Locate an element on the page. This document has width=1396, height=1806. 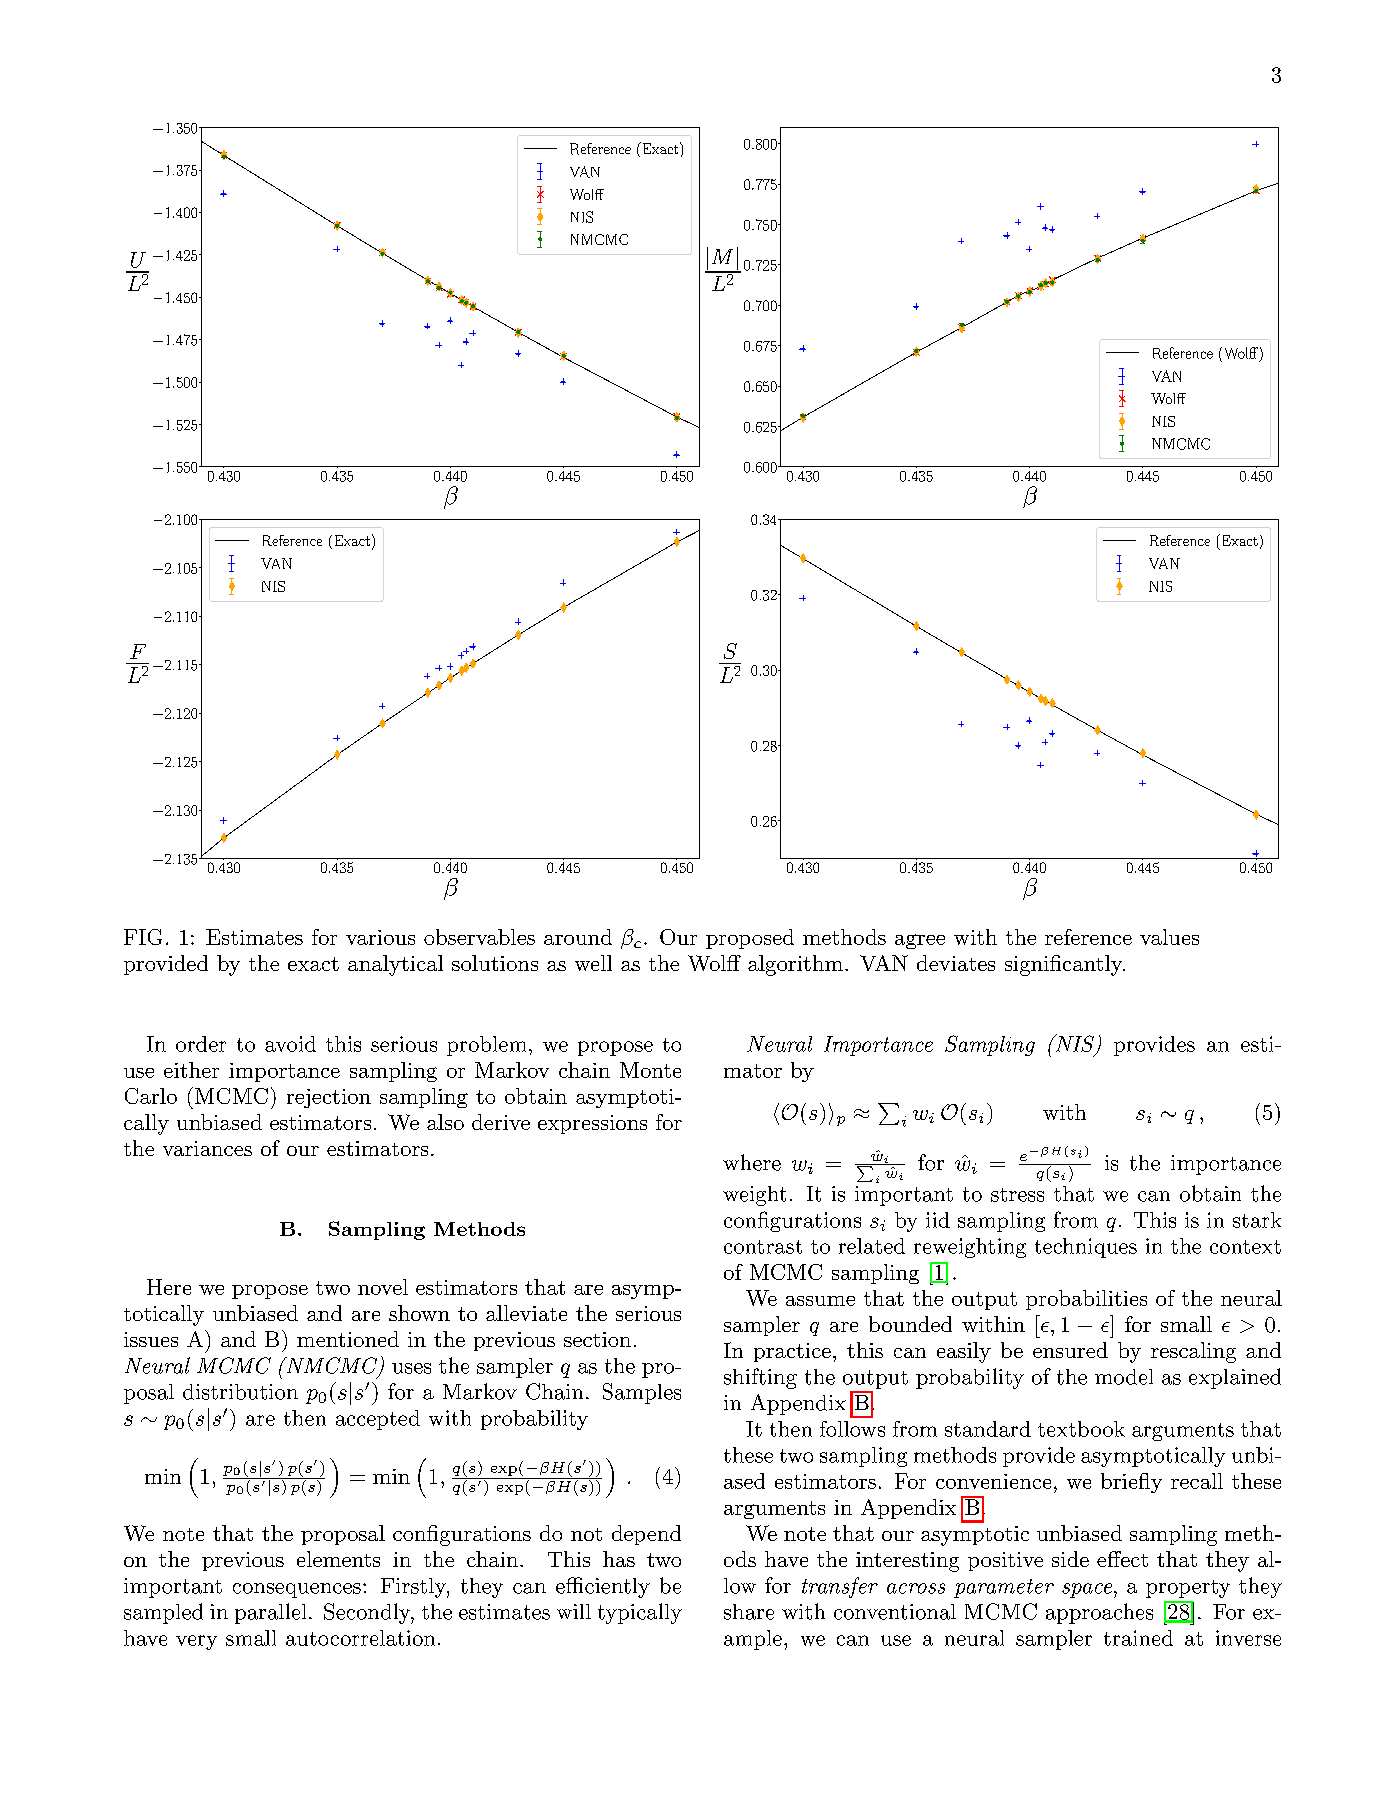
parallel is located at coordinates (270, 1613).
